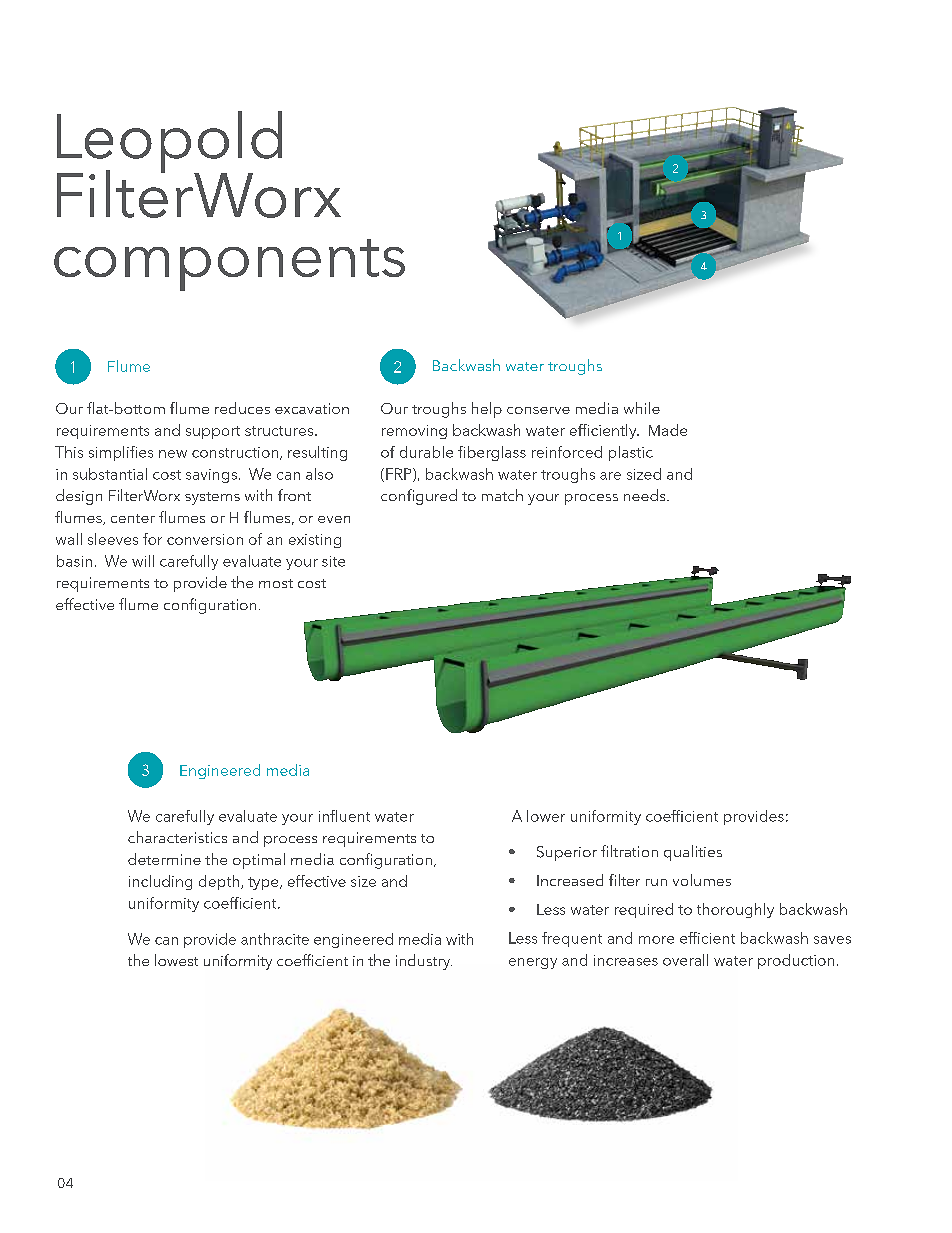 The image size is (952, 1233). I want to click on components, so click(229, 265).
